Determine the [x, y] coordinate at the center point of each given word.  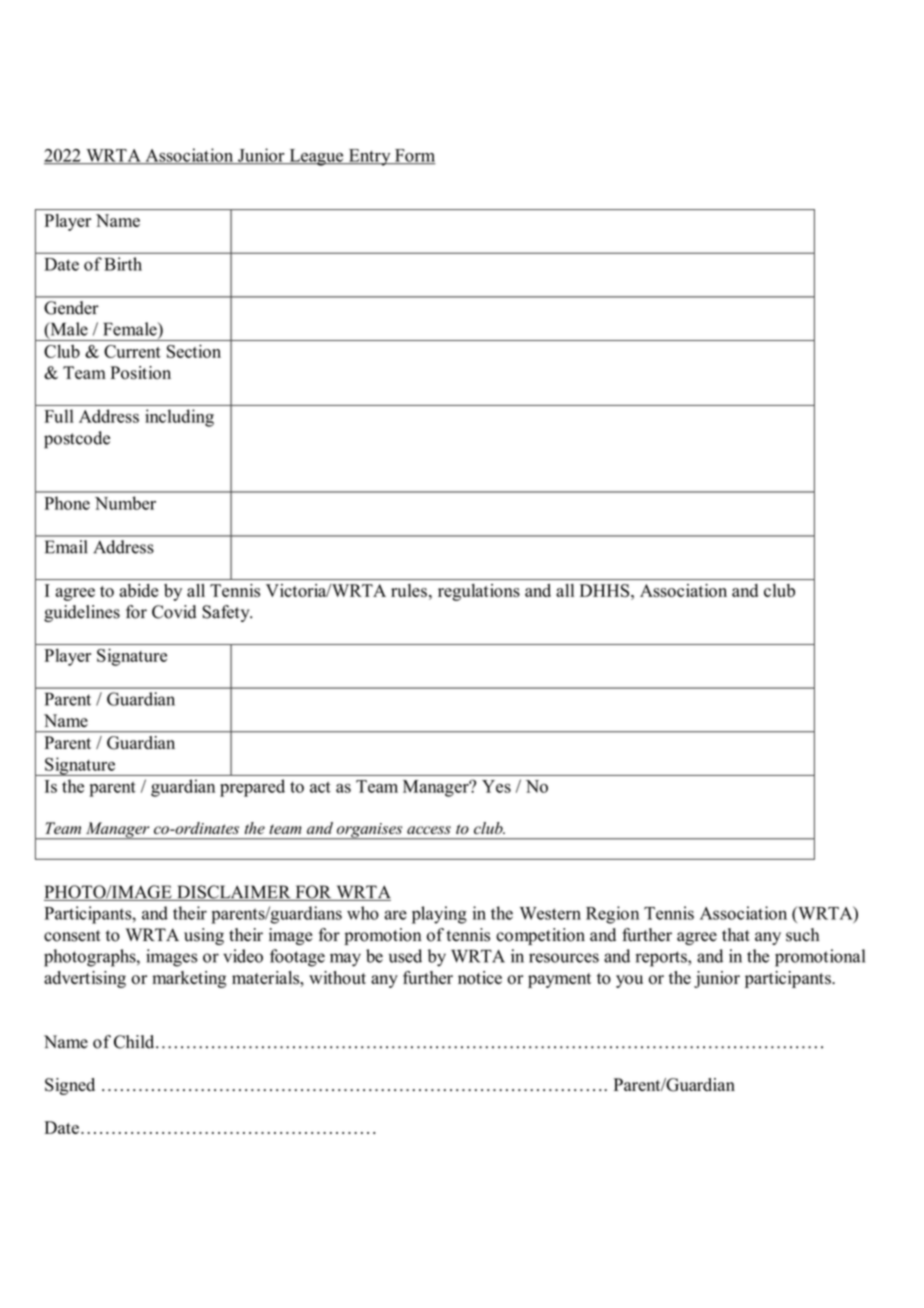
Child [135, 1042]
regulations [479, 592]
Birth [123, 264]
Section [194, 351]
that [736, 934]
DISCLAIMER [234, 893]
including [179, 418]
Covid [174, 612]
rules [409, 590]
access [429, 830]
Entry [369, 157]
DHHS [606, 590]
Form [414, 156]
